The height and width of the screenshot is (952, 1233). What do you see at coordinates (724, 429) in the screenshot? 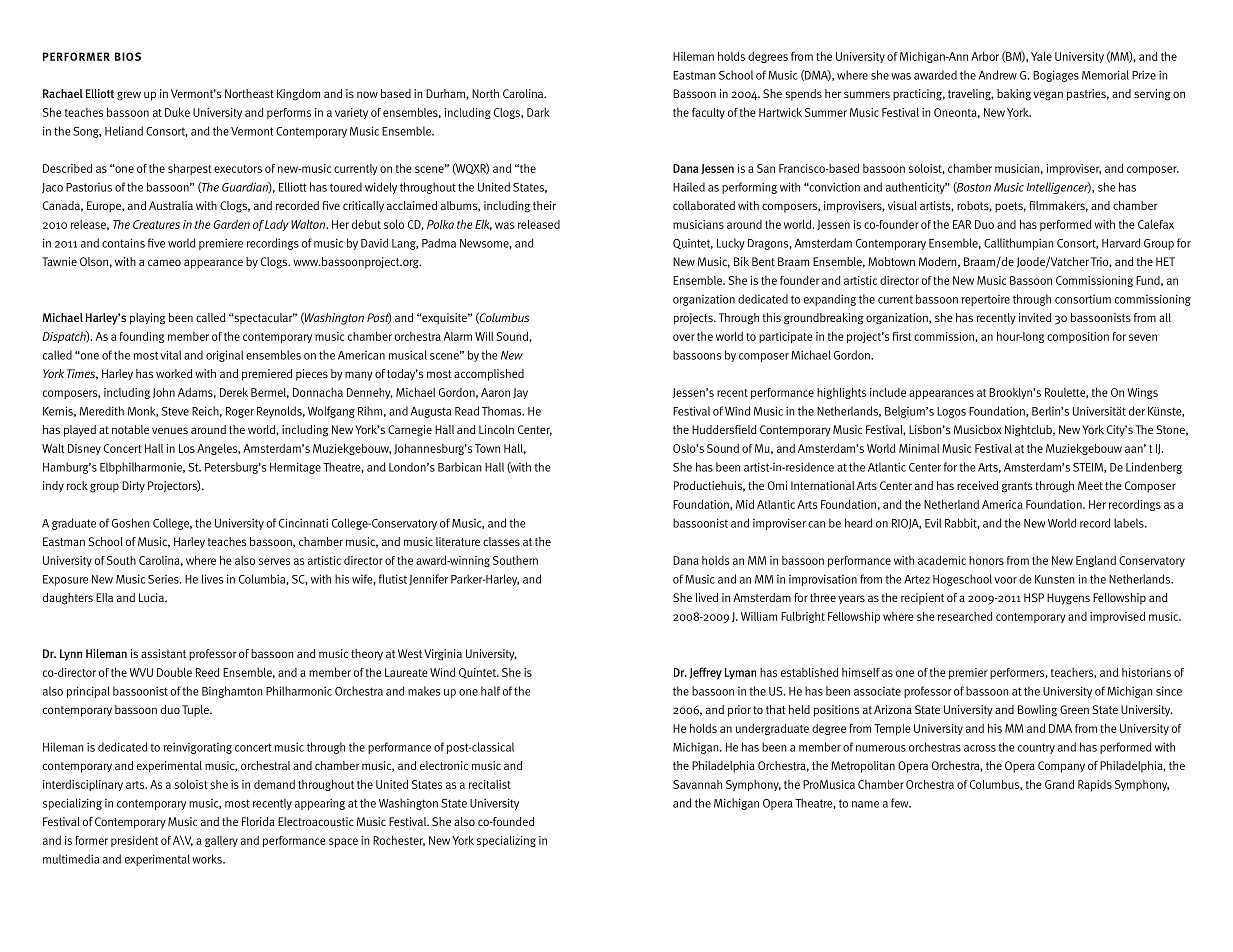
I see `Huddersfield` at bounding box center [724, 429].
